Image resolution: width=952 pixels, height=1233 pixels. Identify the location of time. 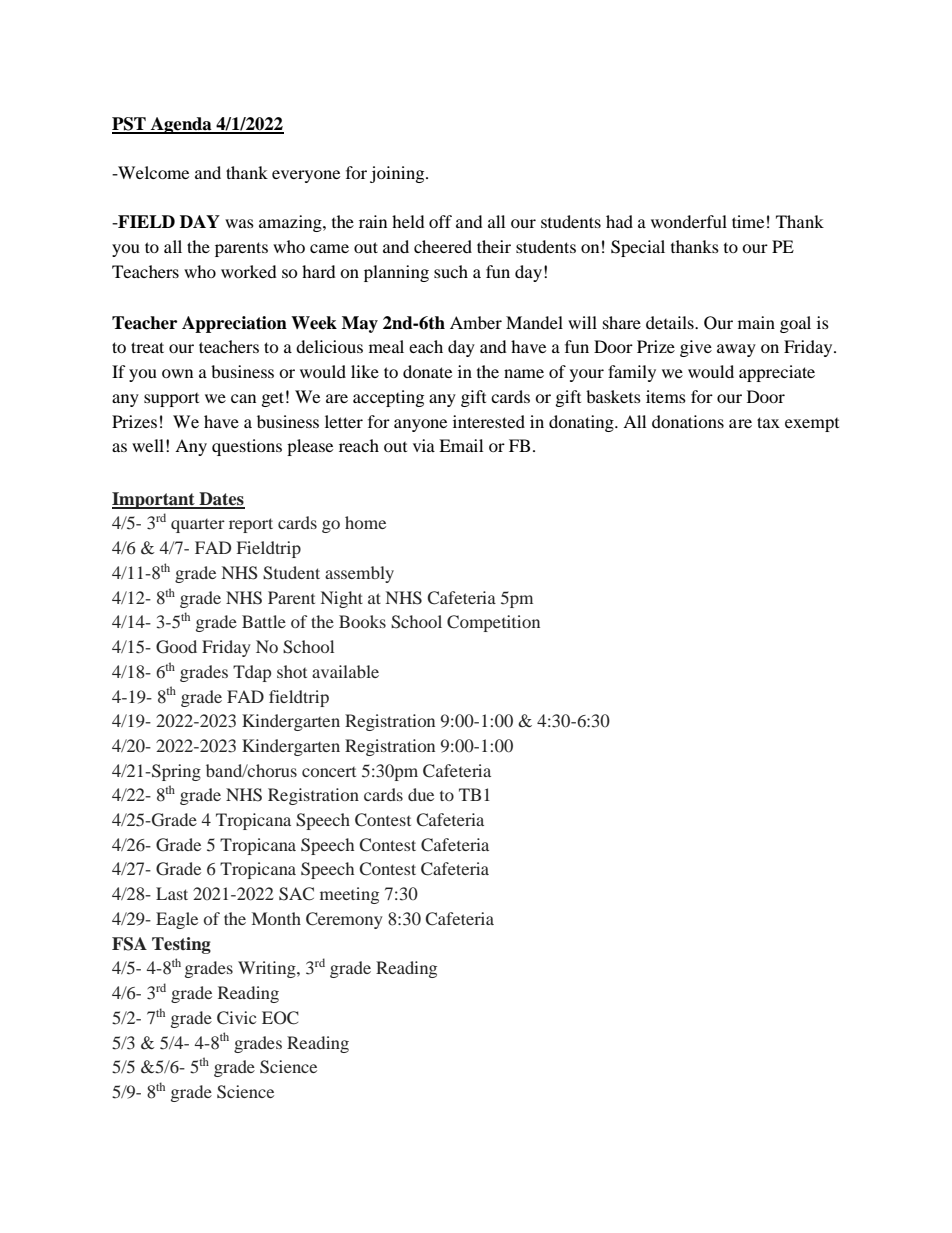
(748, 221).
